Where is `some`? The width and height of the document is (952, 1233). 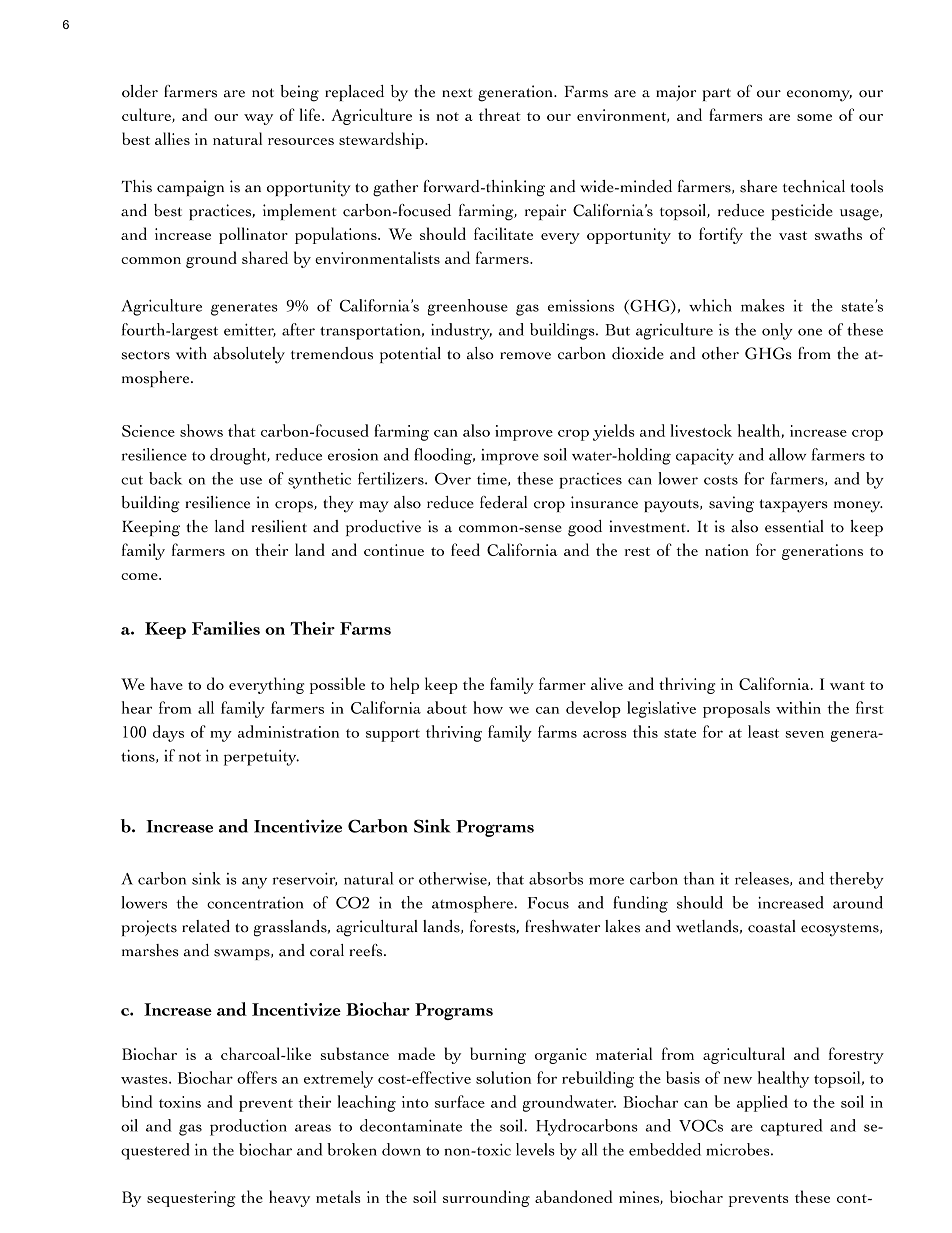 some is located at coordinates (814, 117).
